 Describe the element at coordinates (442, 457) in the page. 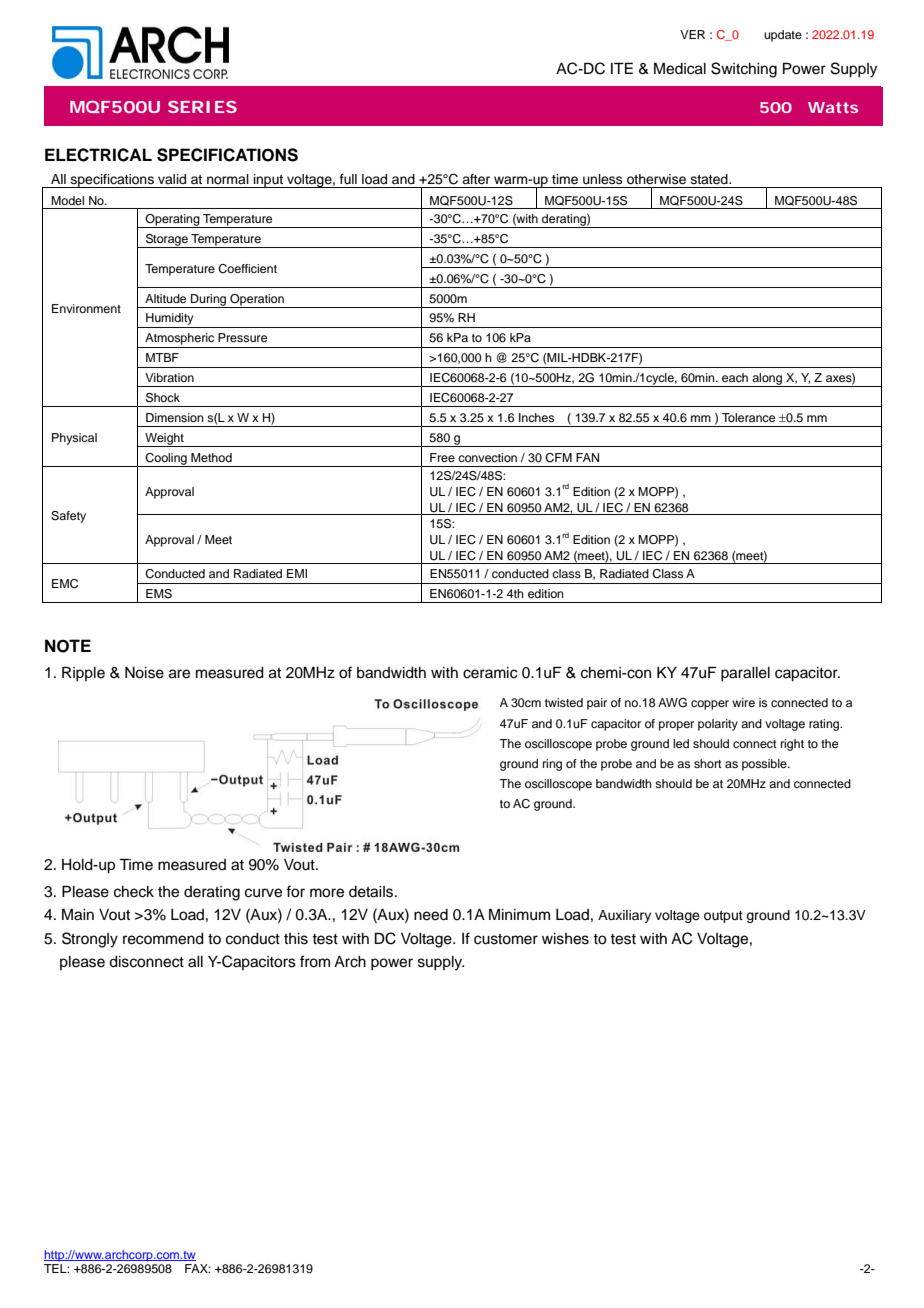

I see `Free` at that location.
